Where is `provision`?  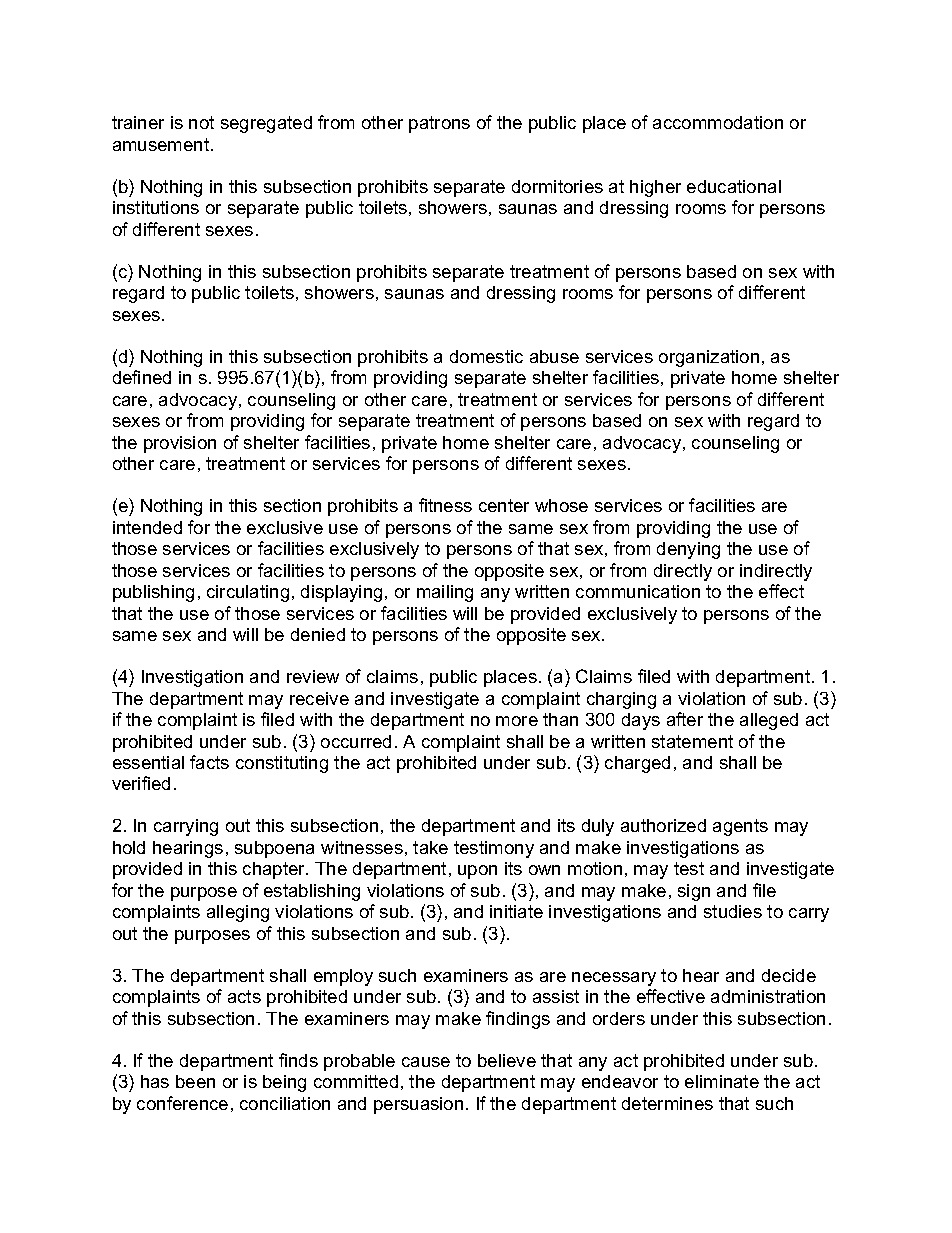
provision is located at coordinates (180, 444).
